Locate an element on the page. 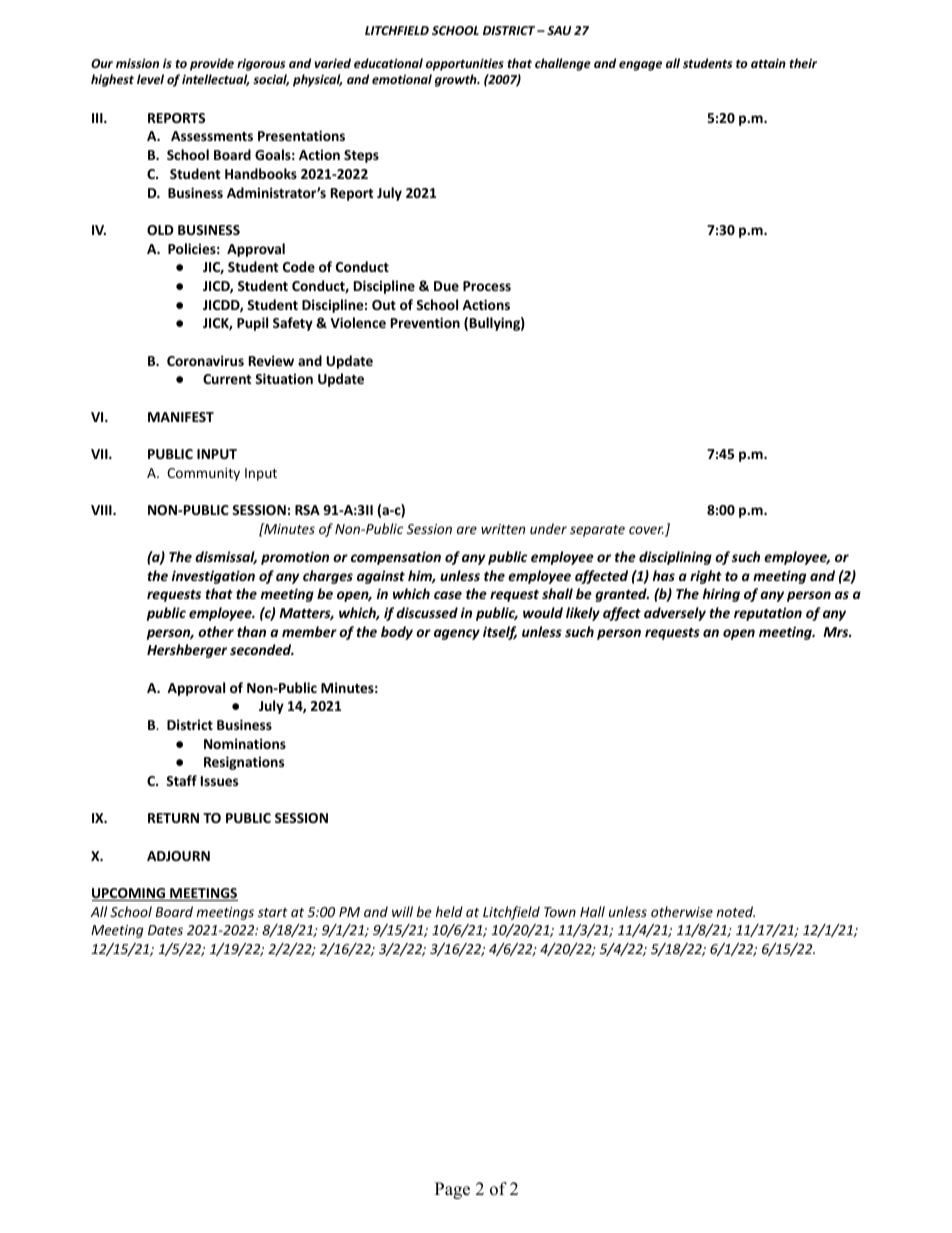  attain is located at coordinates (768, 63).
